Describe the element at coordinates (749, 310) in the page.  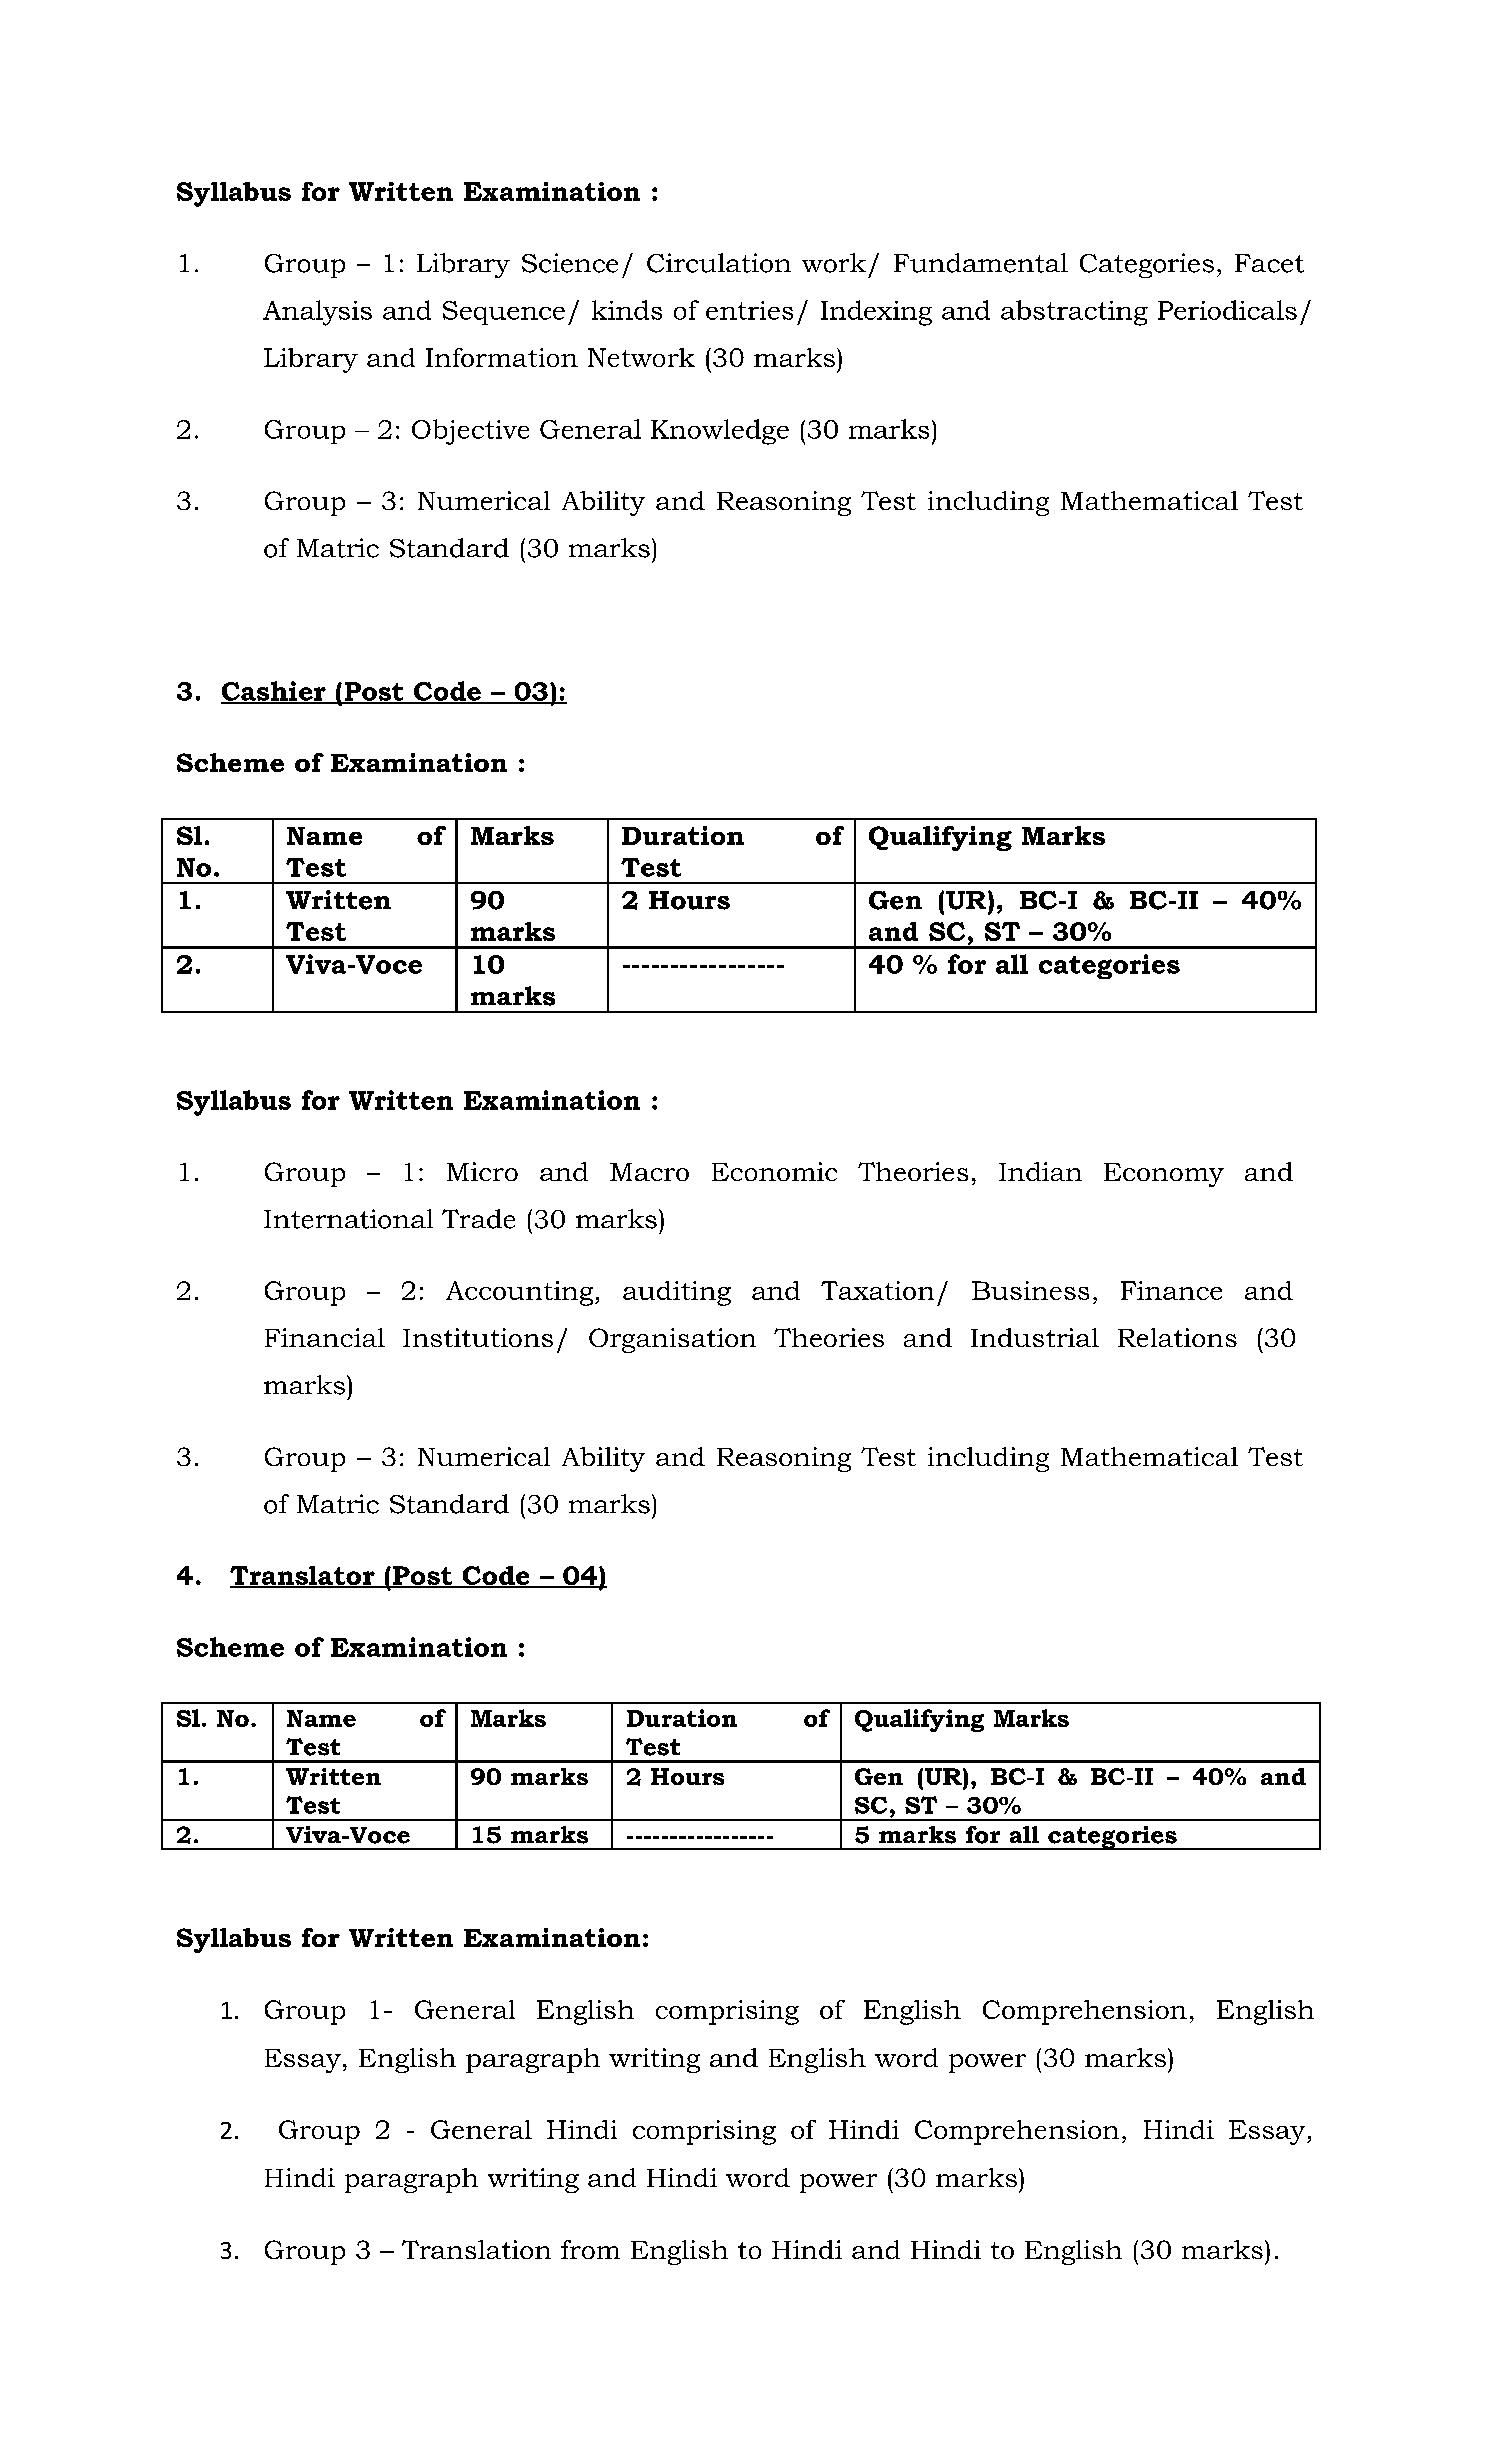
I see `entries` at that location.
